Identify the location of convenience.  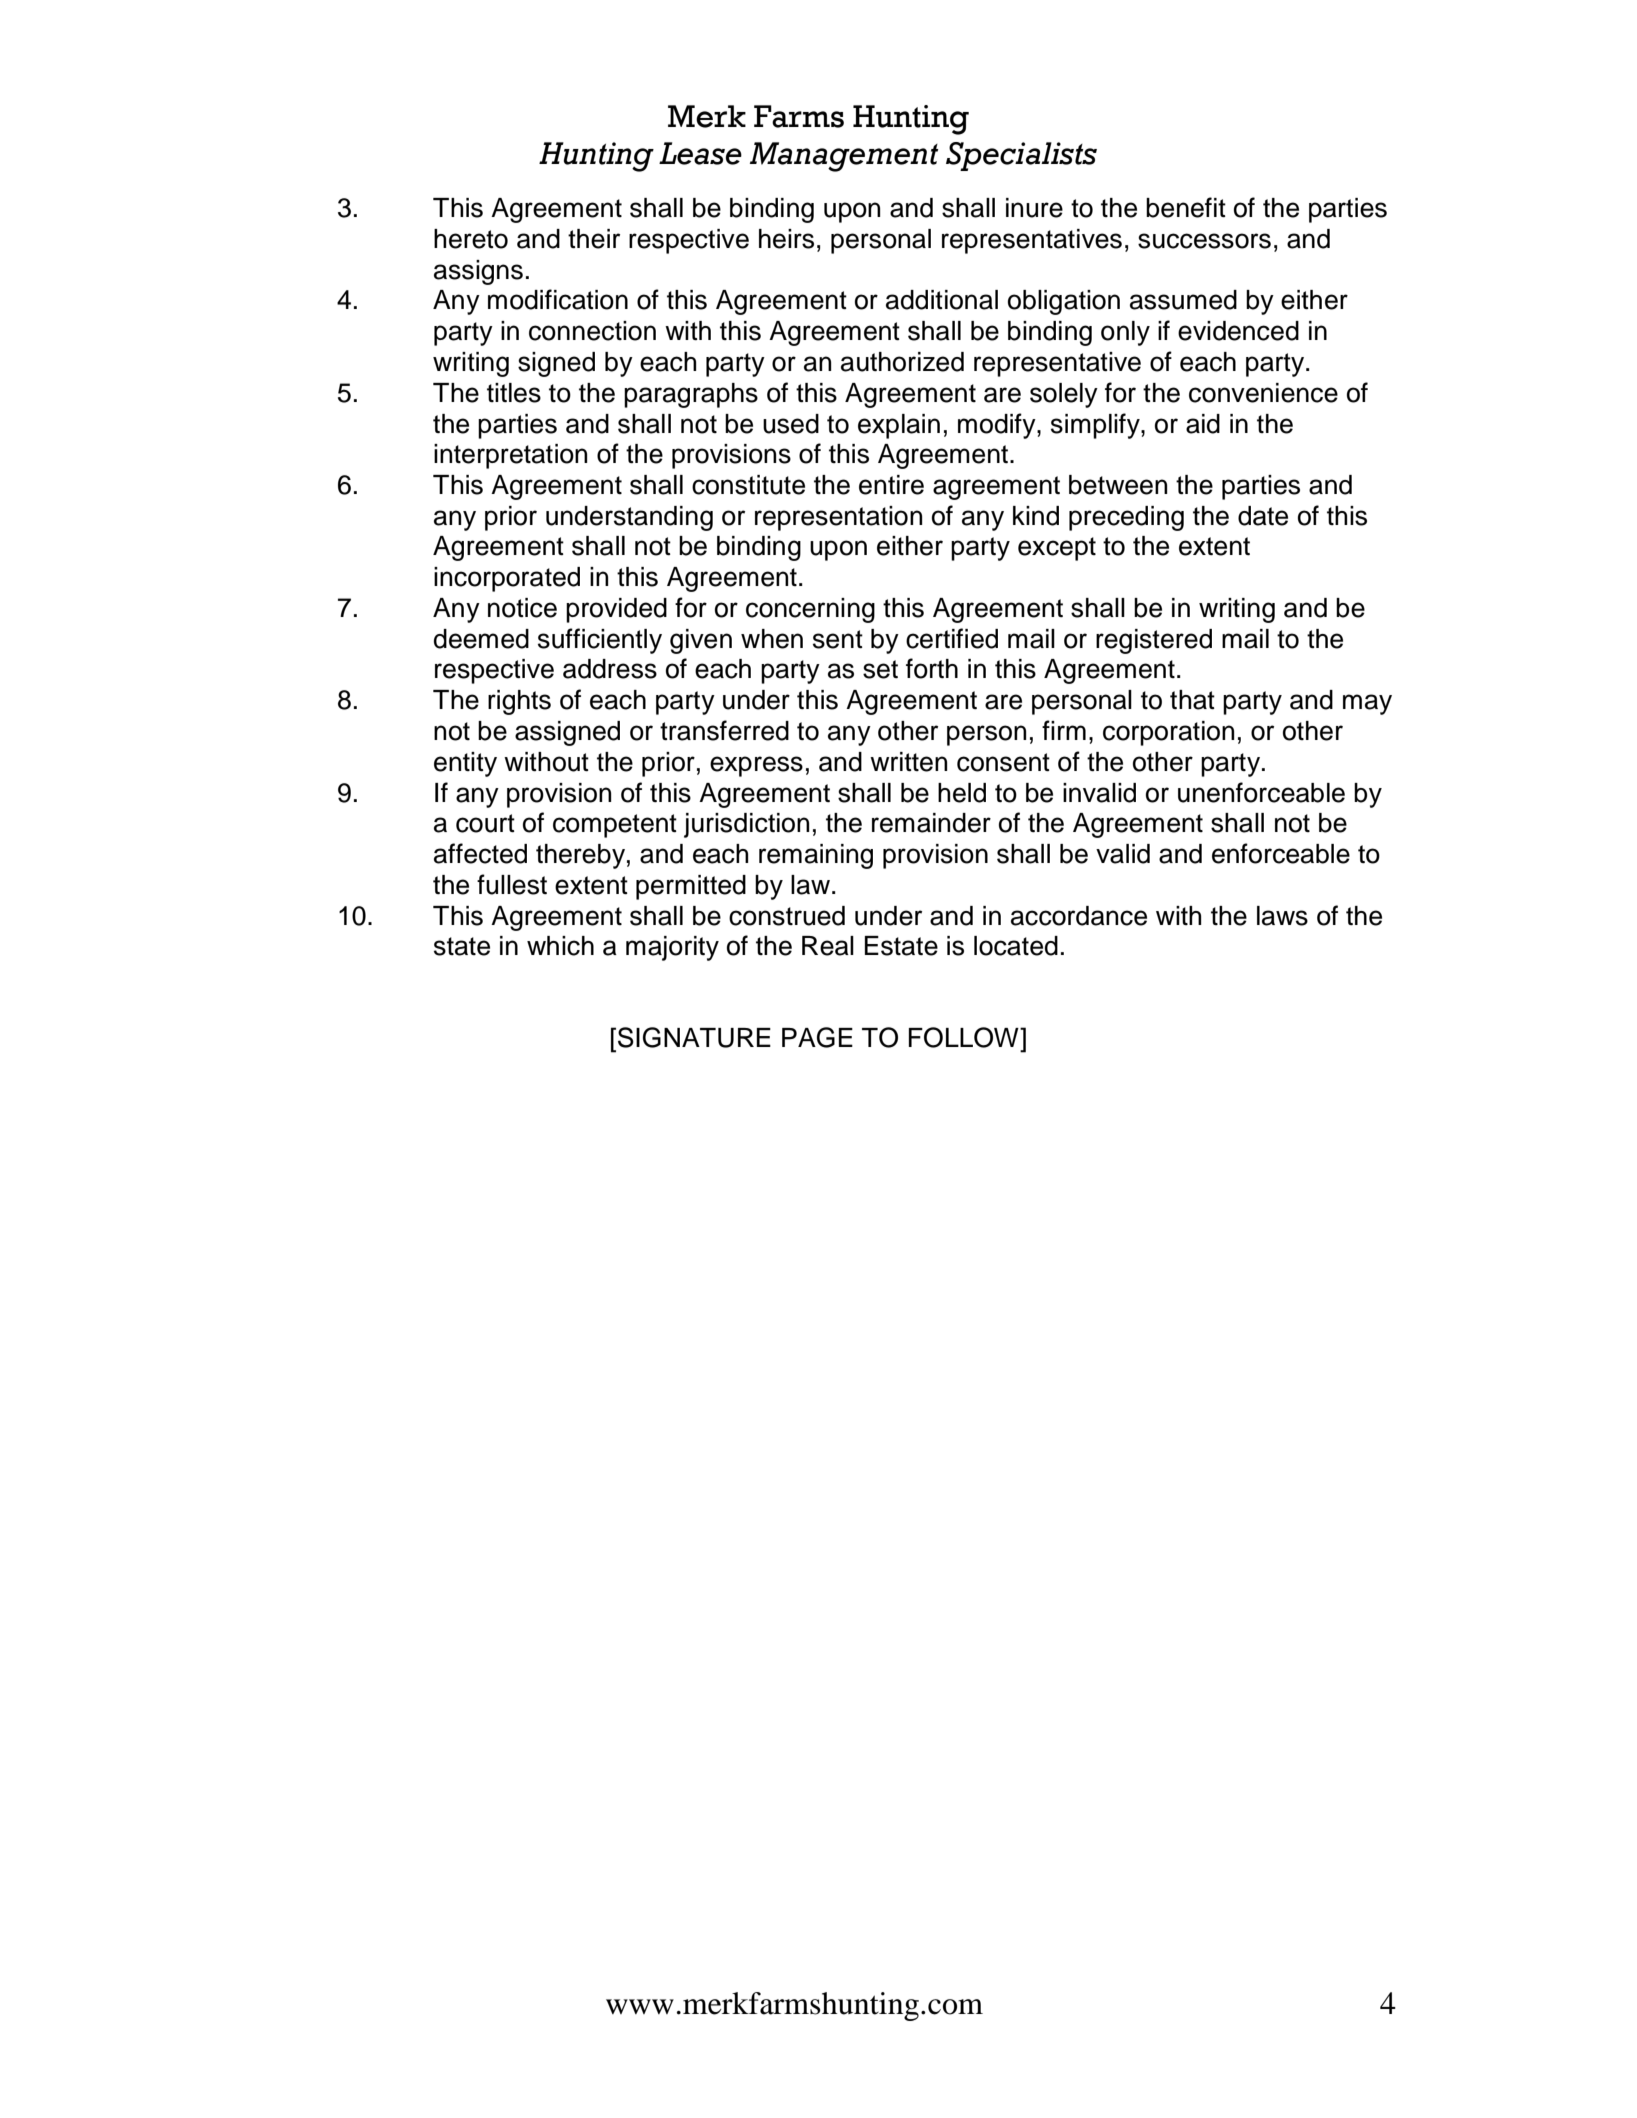
(1263, 393).
